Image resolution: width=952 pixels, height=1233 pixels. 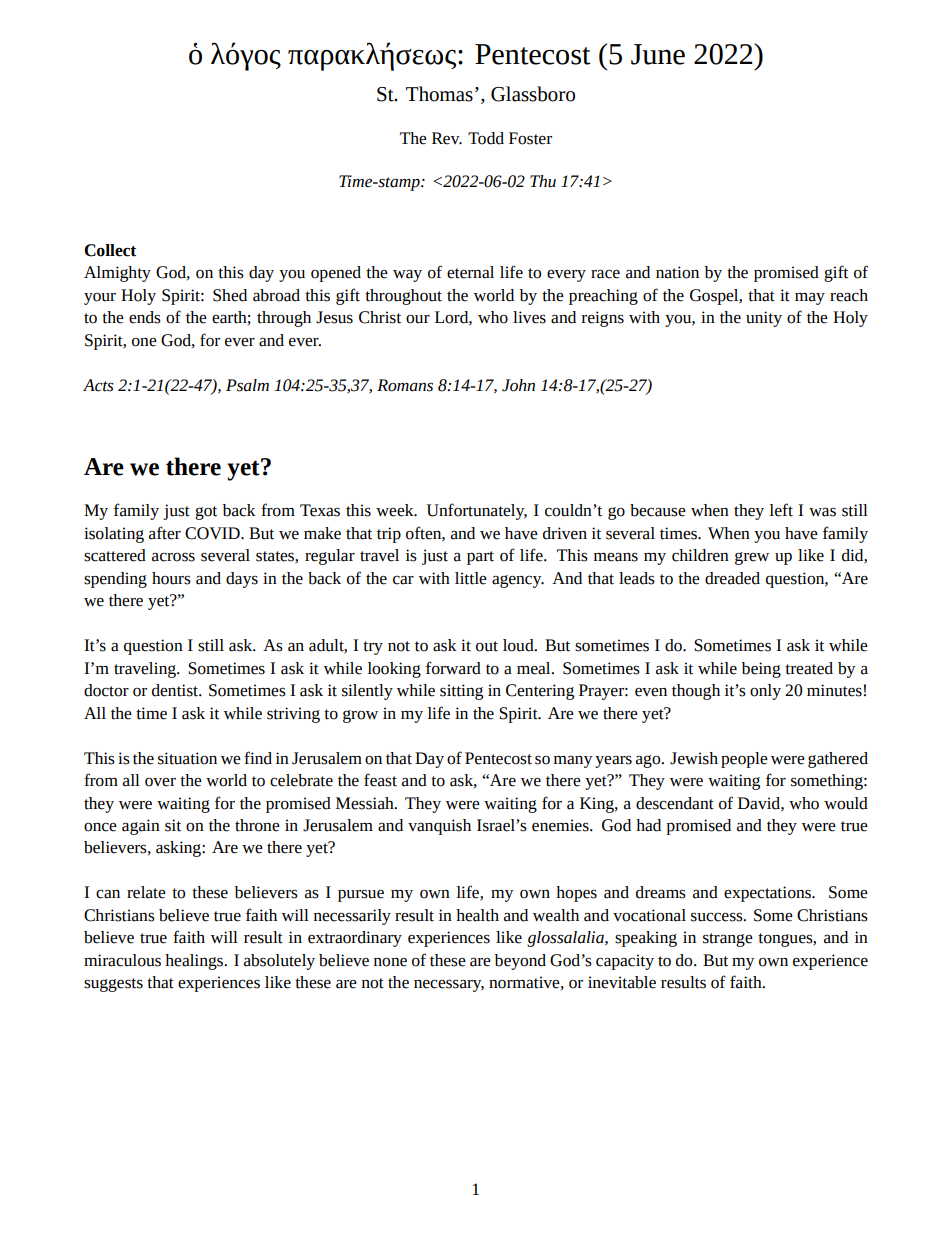 What do you see at coordinates (206, 513) in the image?
I see `got` at bounding box center [206, 513].
